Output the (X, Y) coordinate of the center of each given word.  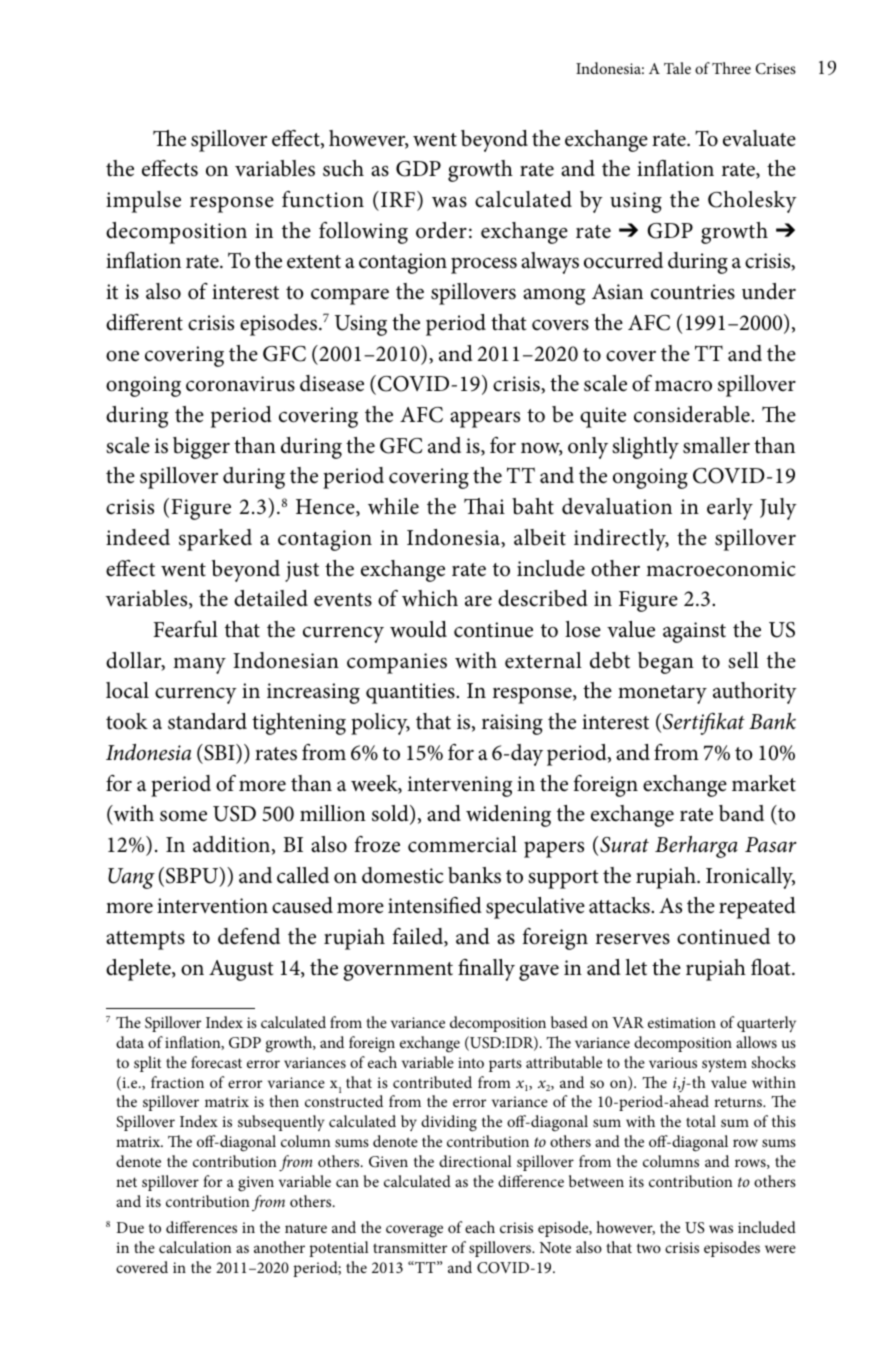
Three (731, 68)
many (199, 665)
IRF (398, 199)
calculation (195, 1247)
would (418, 629)
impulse (143, 202)
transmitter (410, 1247)
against (694, 632)
